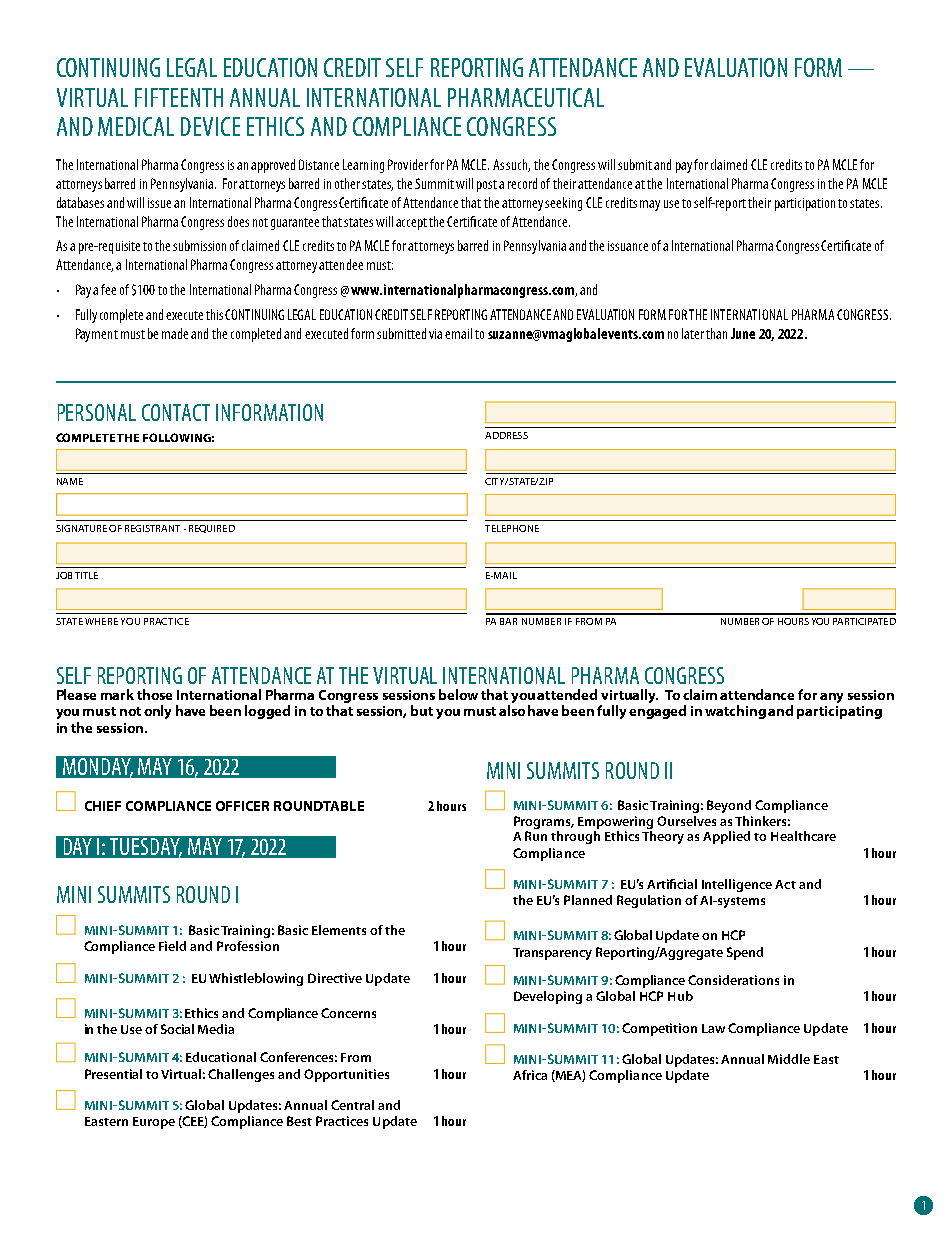  I want to click on participation, so click(805, 204).
